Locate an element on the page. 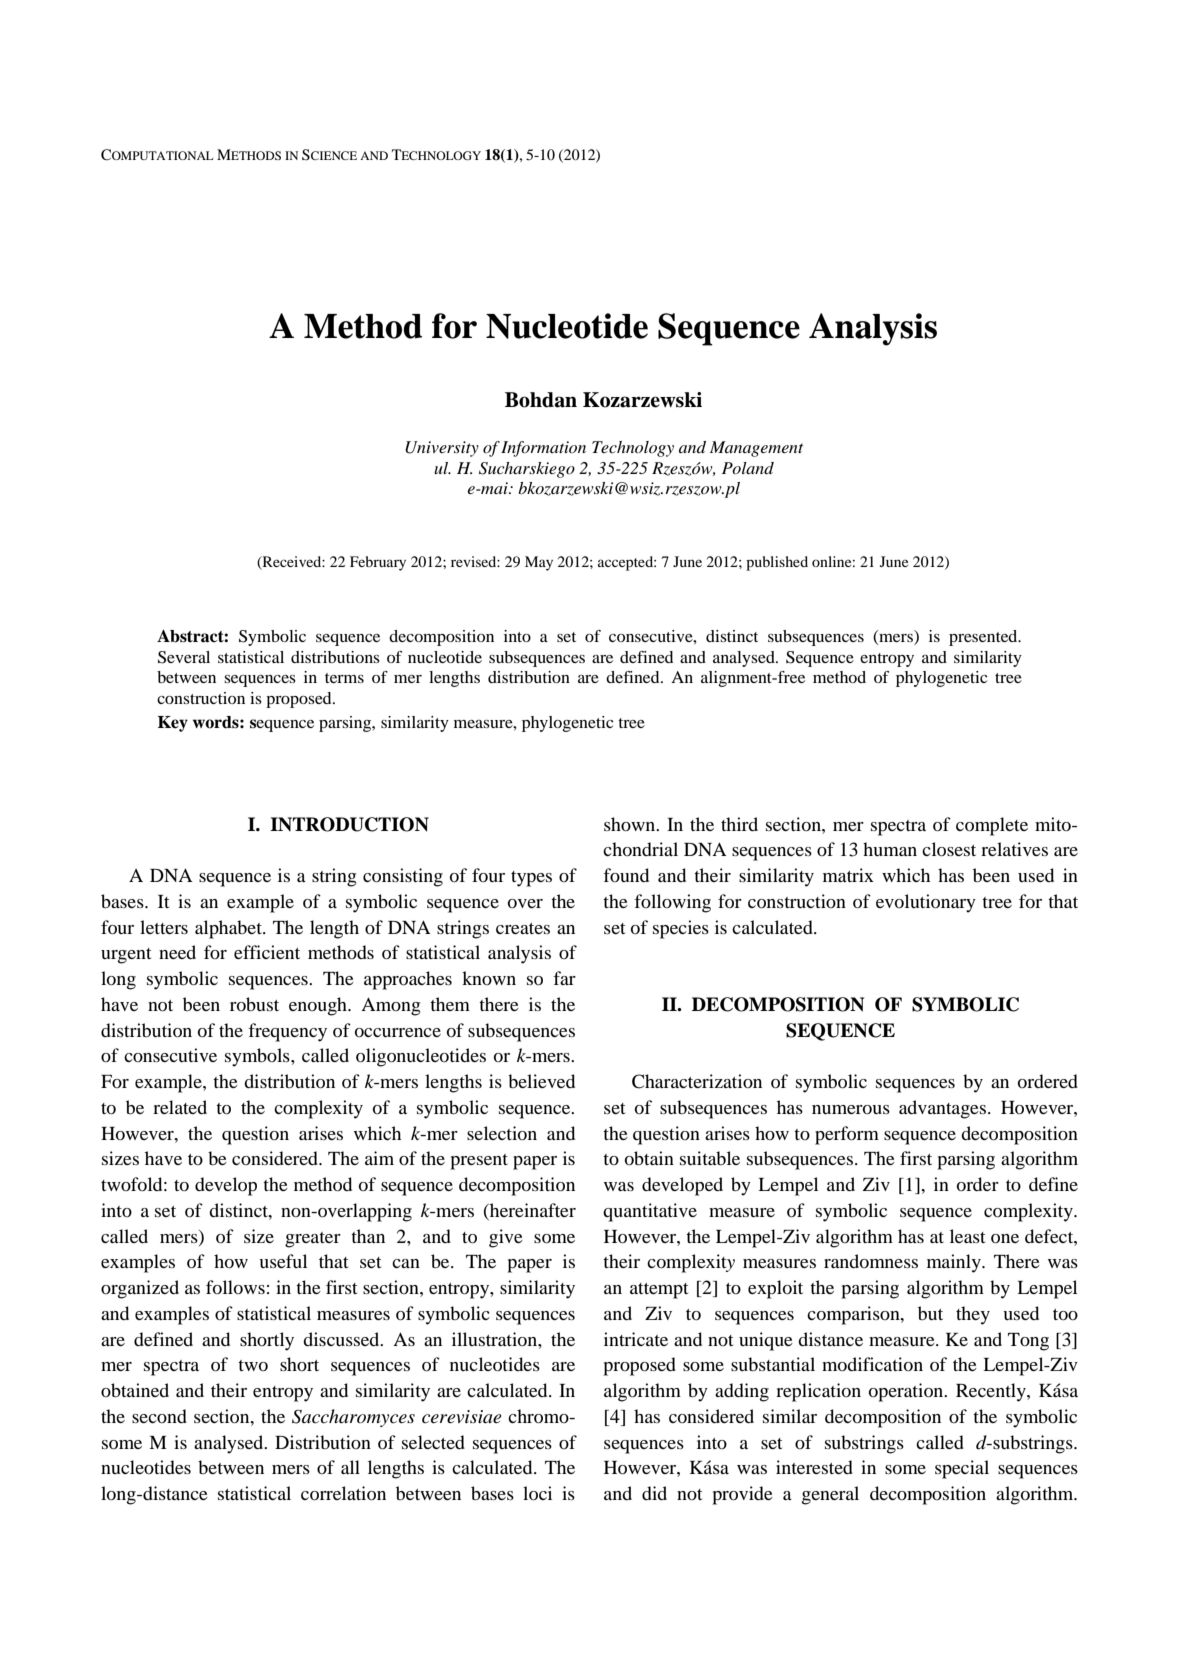 This document has width=1179, height=1667. May is located at coordinates (539, 563).
